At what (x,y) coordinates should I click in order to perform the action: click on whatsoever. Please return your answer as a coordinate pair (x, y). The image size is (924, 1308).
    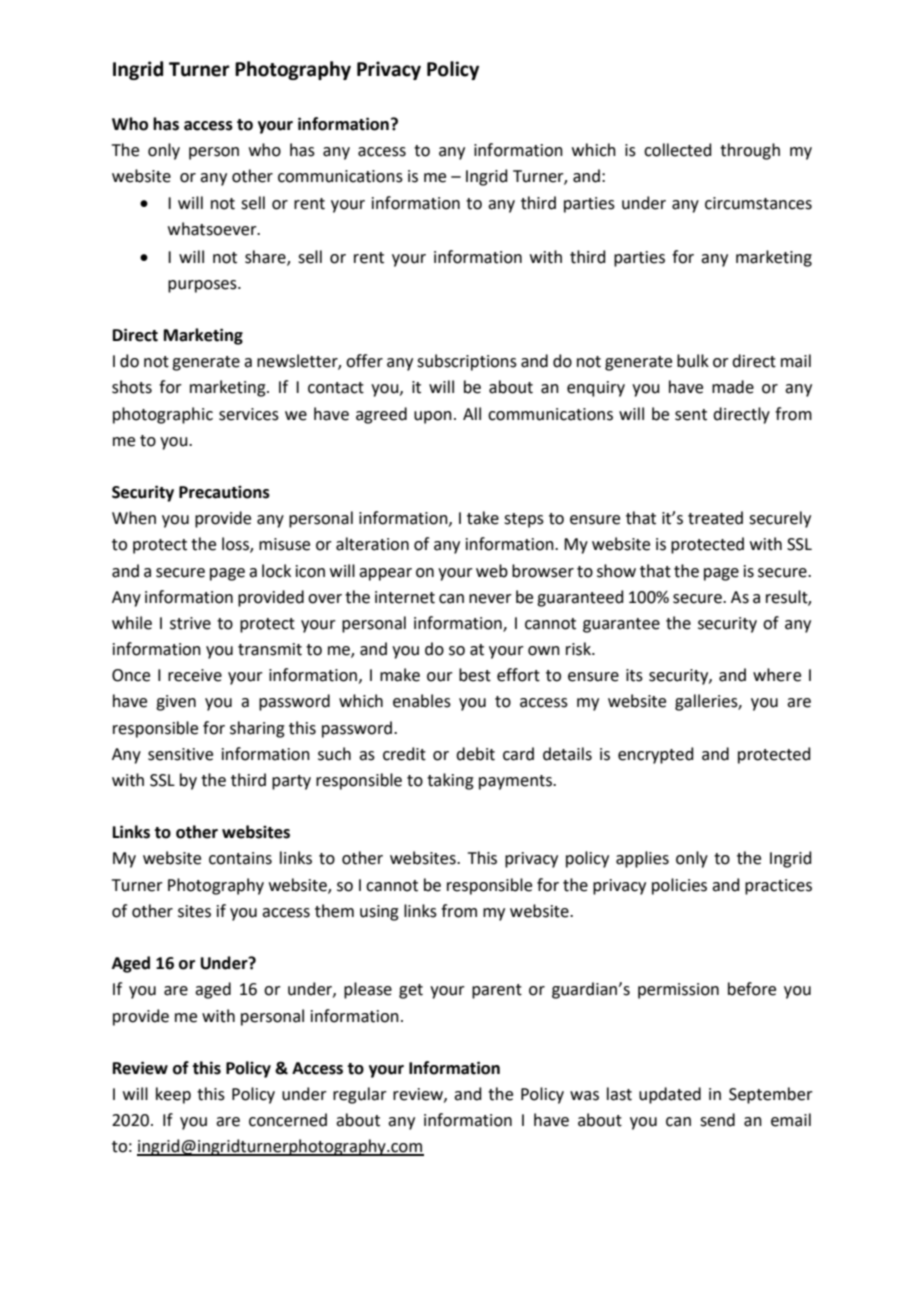
    Looking at the image, I should click on (213, 229).
